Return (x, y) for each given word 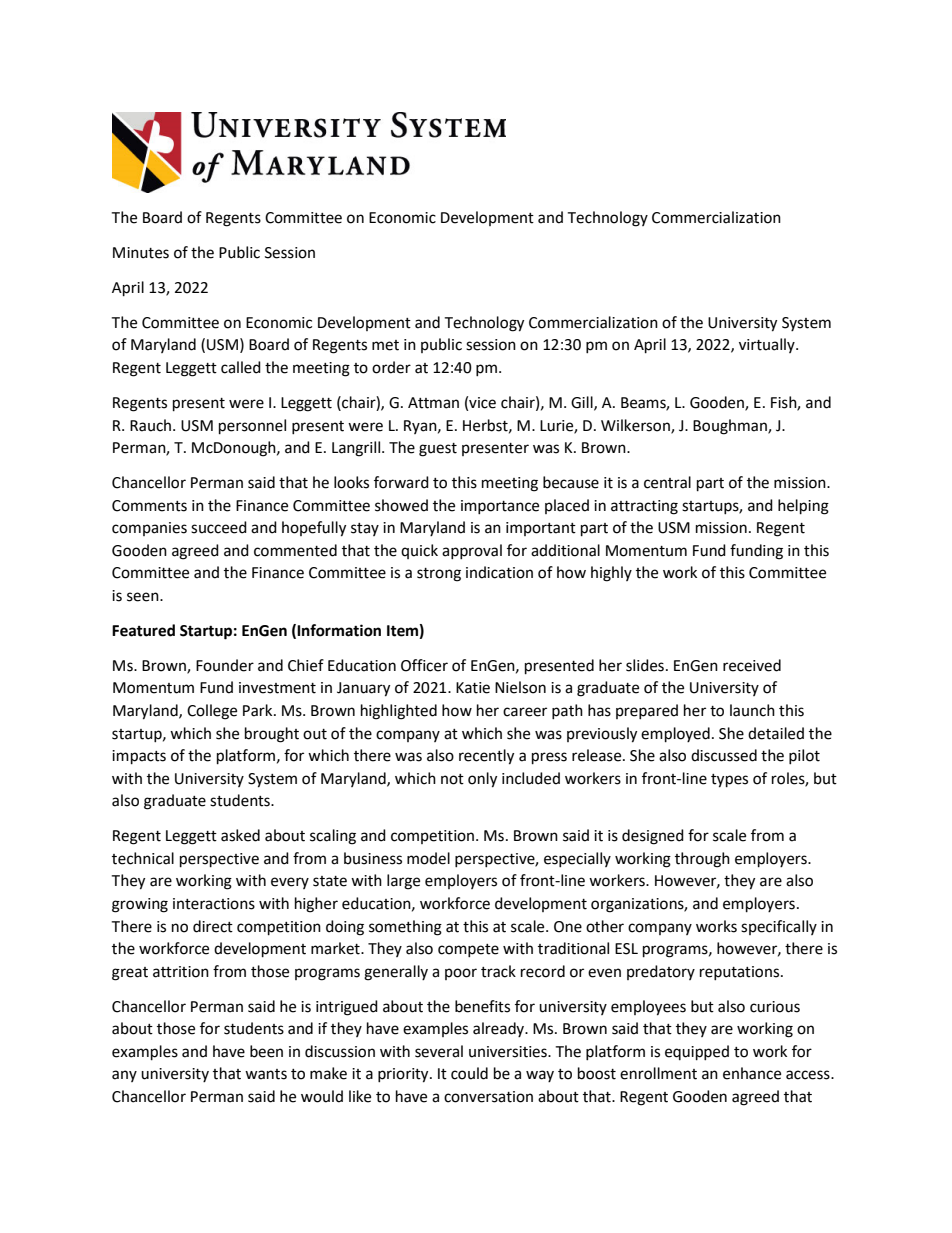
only (482, 780)
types (729, 781)
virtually (768, 345)
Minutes (141, 253)
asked (240, 835)
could (469, 1073)
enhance (752, 1073)
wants (266, 1074)
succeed (219, 527)
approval (472, 551)
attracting (644, 507)
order (391, 367)
